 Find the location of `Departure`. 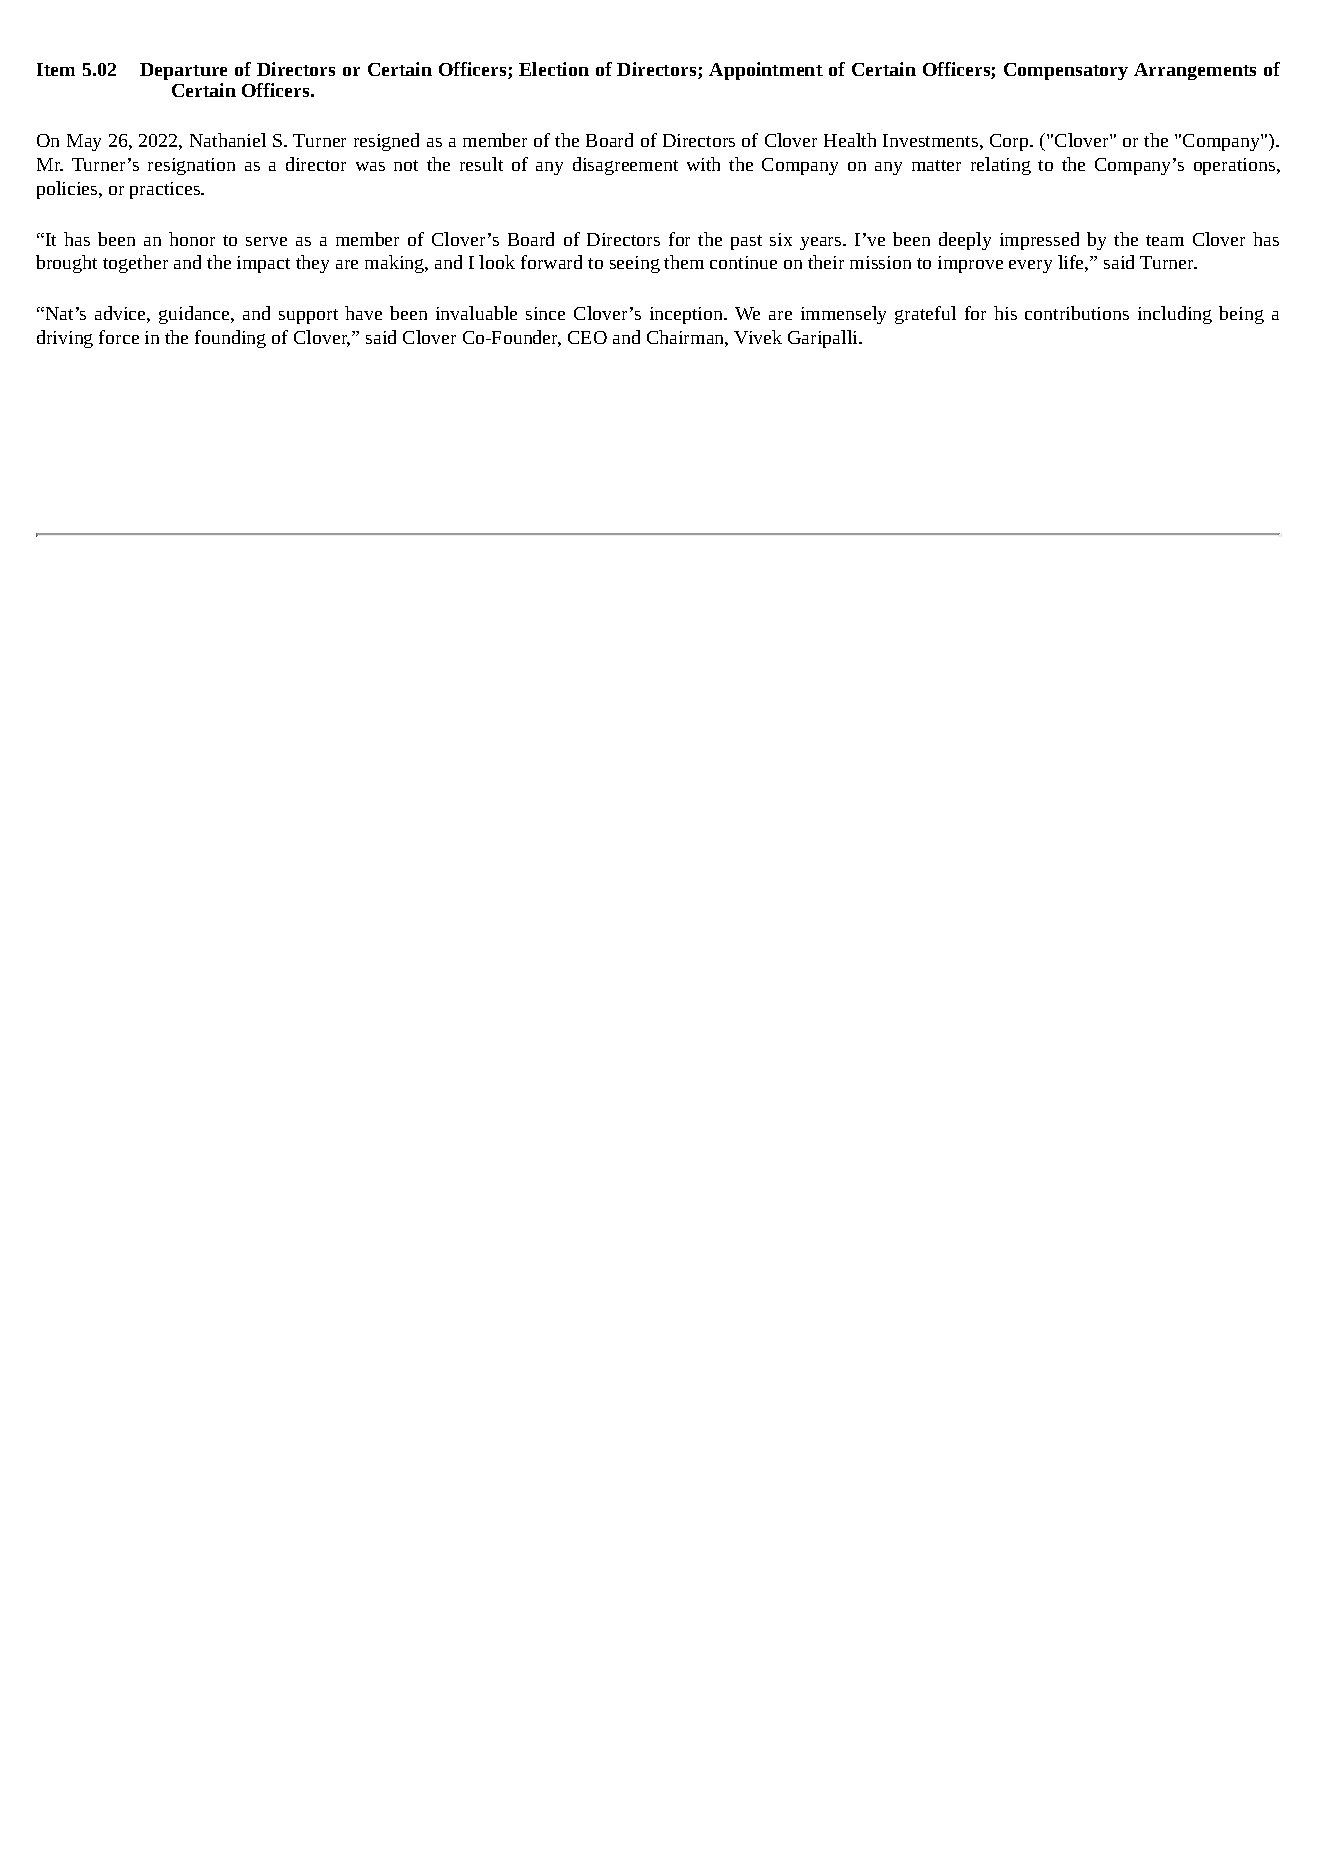

Departure is located at coordinates (183, 73).
